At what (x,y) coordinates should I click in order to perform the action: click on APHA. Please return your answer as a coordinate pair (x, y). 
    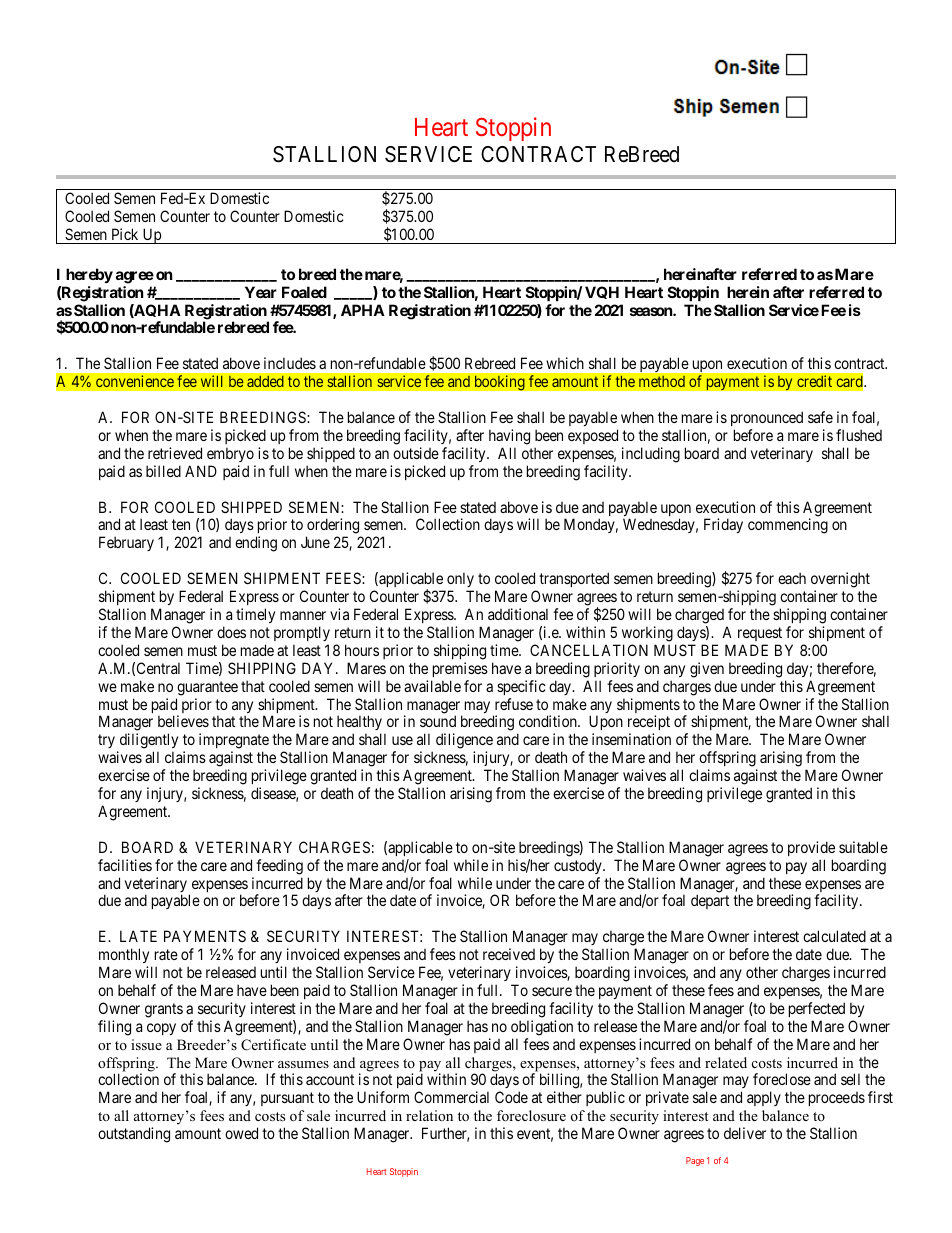
    Looking at the image, I should click on (363, 310).
